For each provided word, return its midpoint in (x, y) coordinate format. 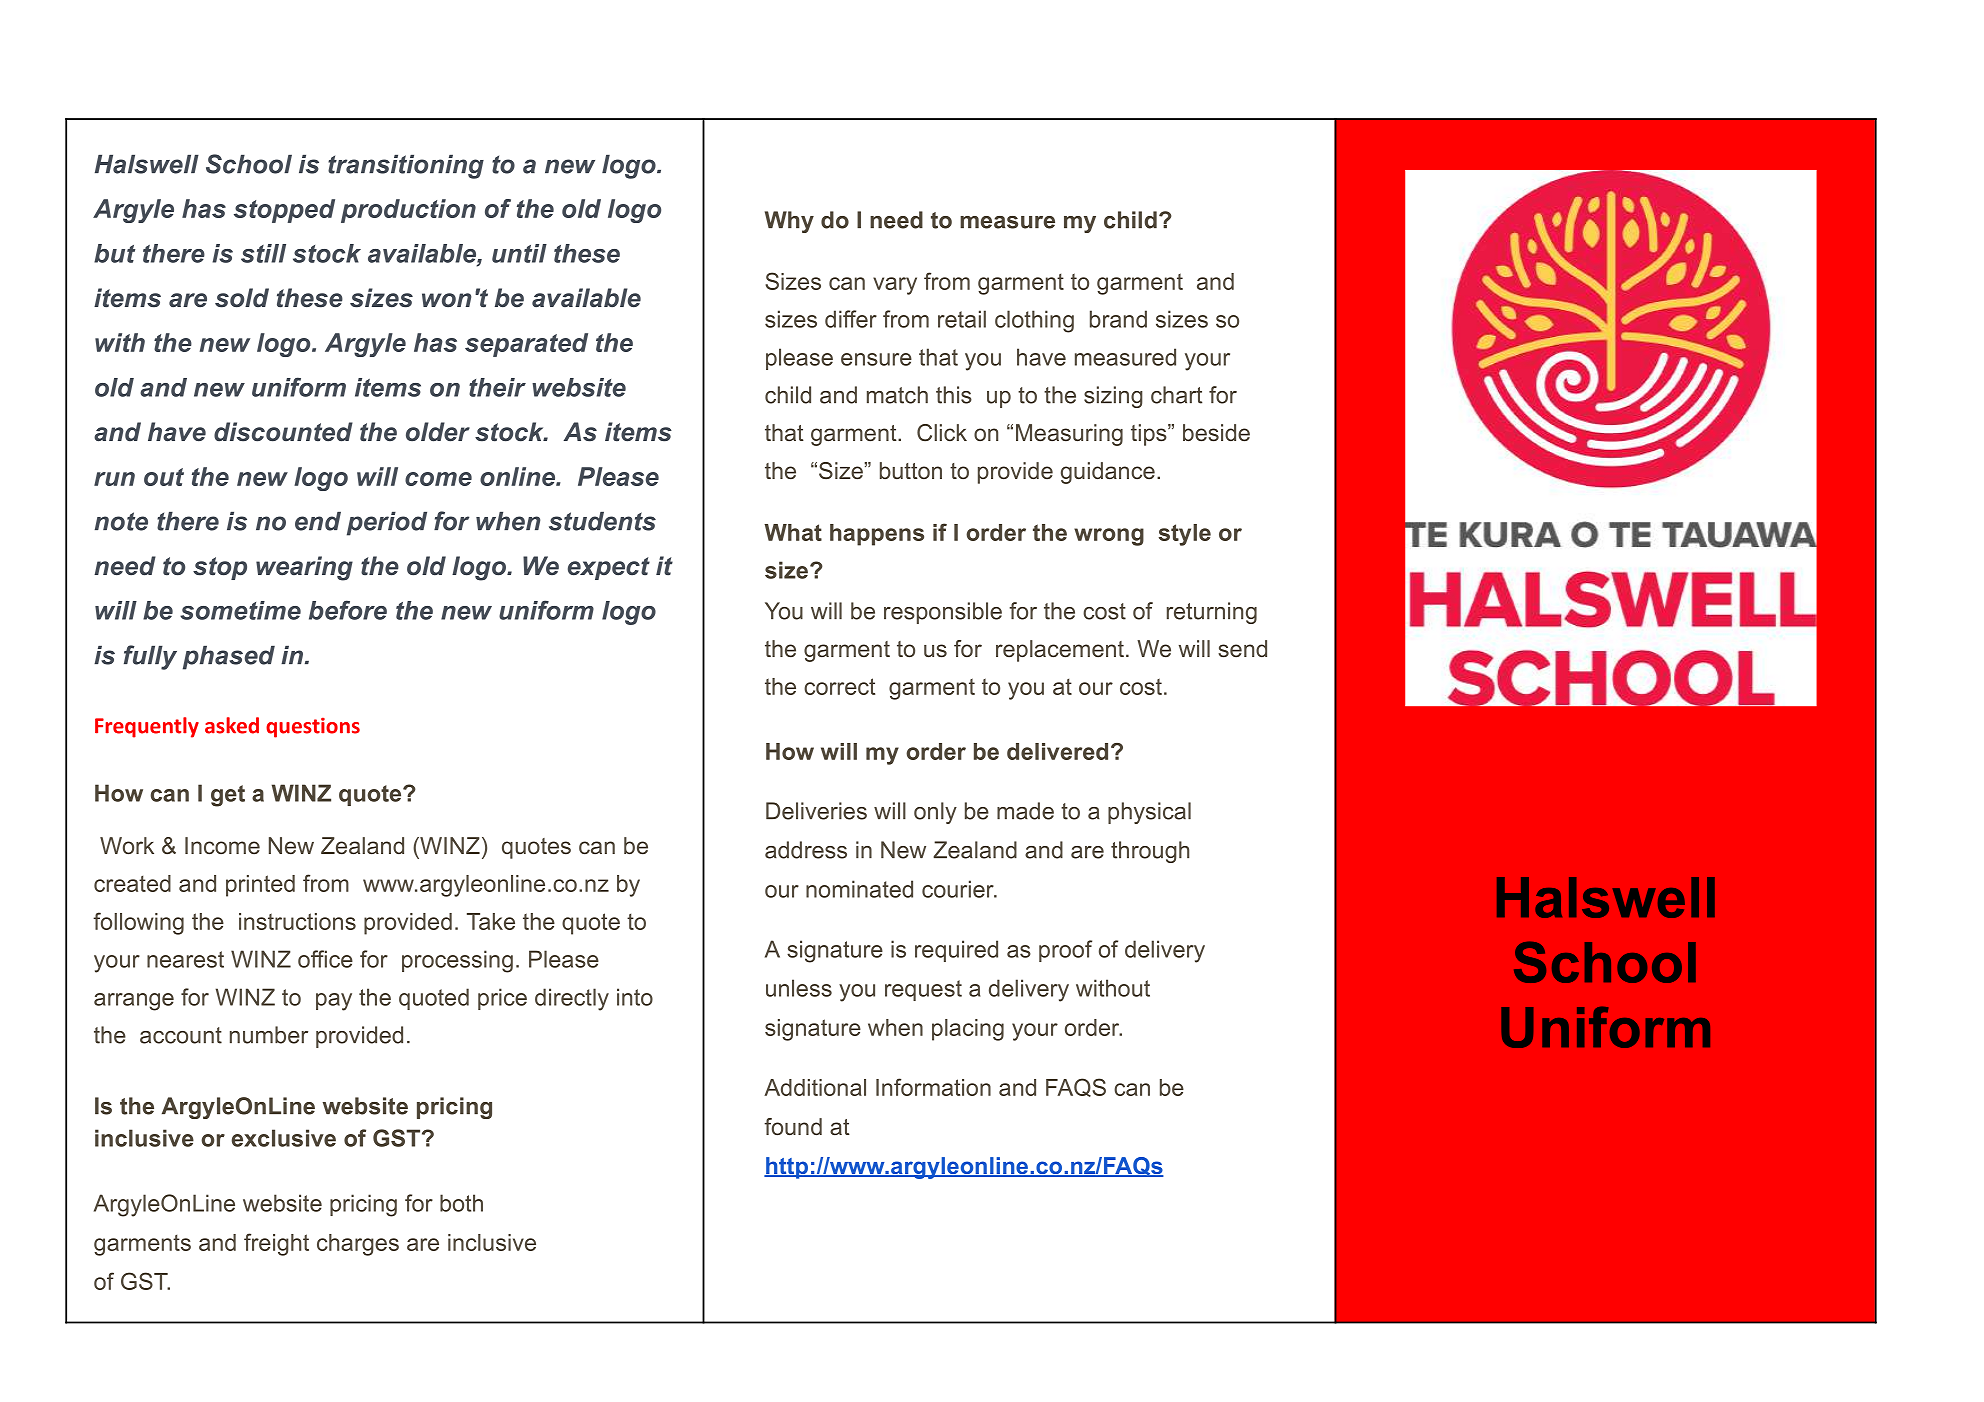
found (793, 1126)
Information (933, 1087)
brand (1118, 319)
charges (358, 1245)
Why (789, 222)
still (263, 253)
